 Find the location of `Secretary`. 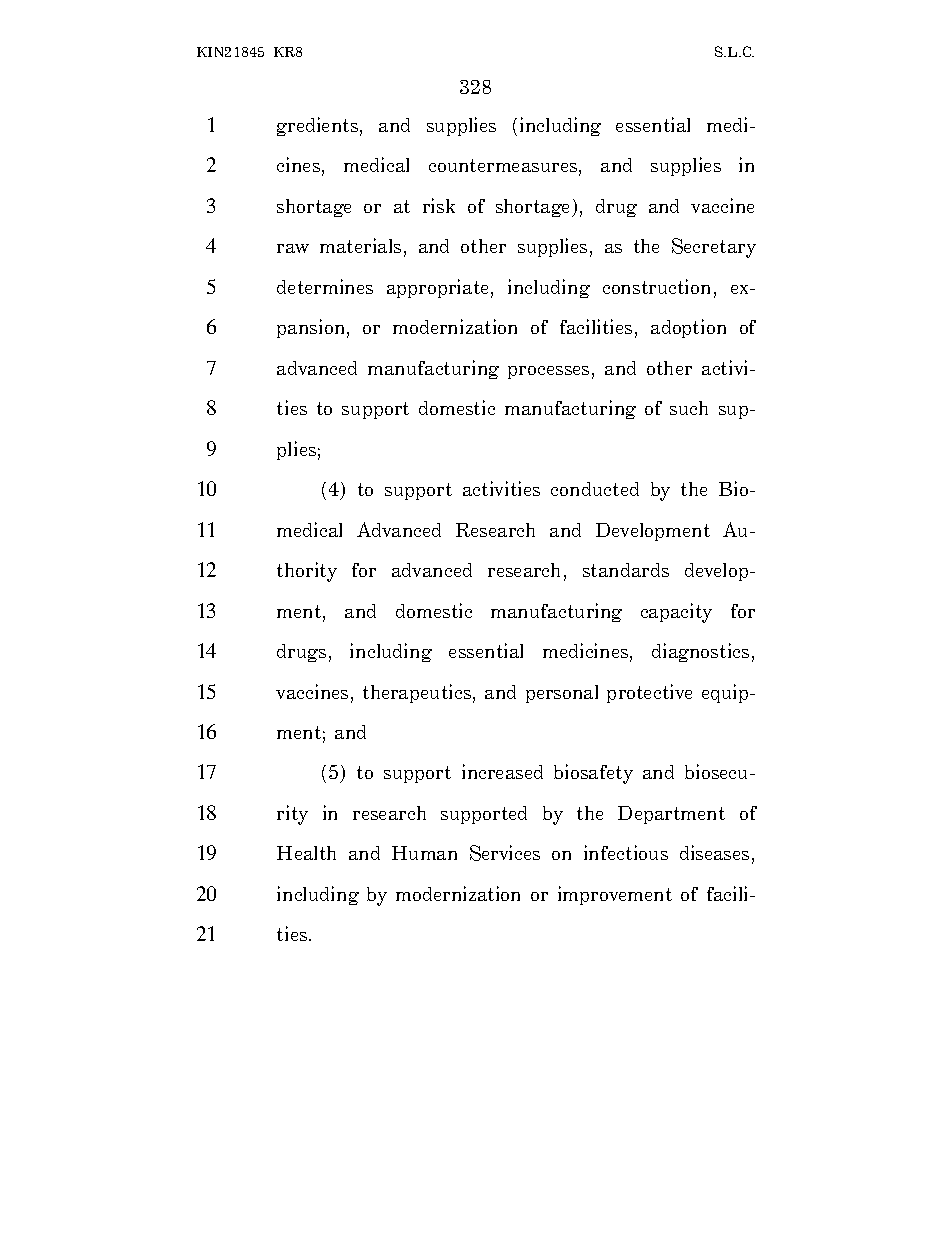

Secretary is located at coordinates (714, 248).
